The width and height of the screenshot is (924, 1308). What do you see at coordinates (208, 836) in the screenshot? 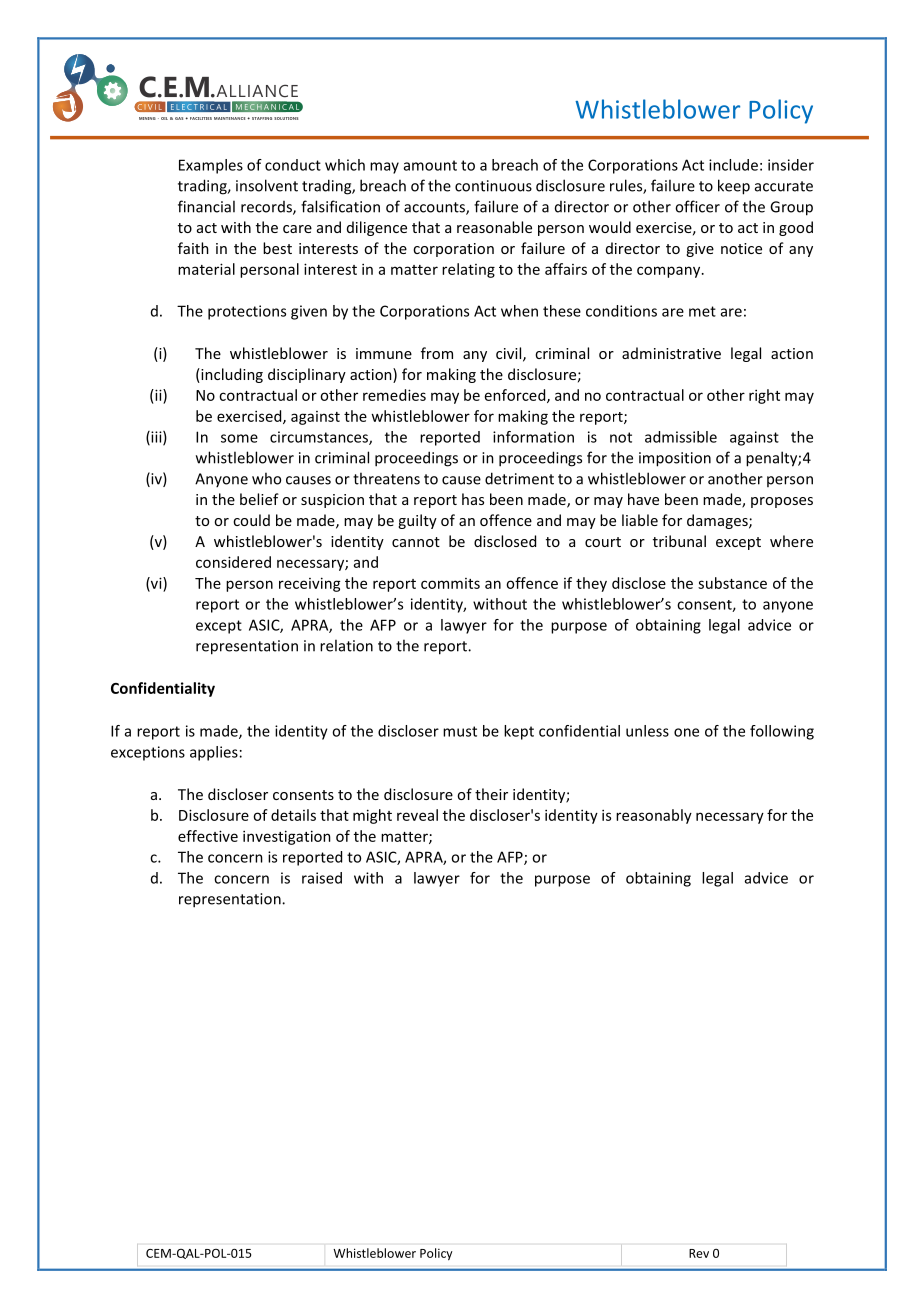
I see `effective` at bounding box center [208, 836].
